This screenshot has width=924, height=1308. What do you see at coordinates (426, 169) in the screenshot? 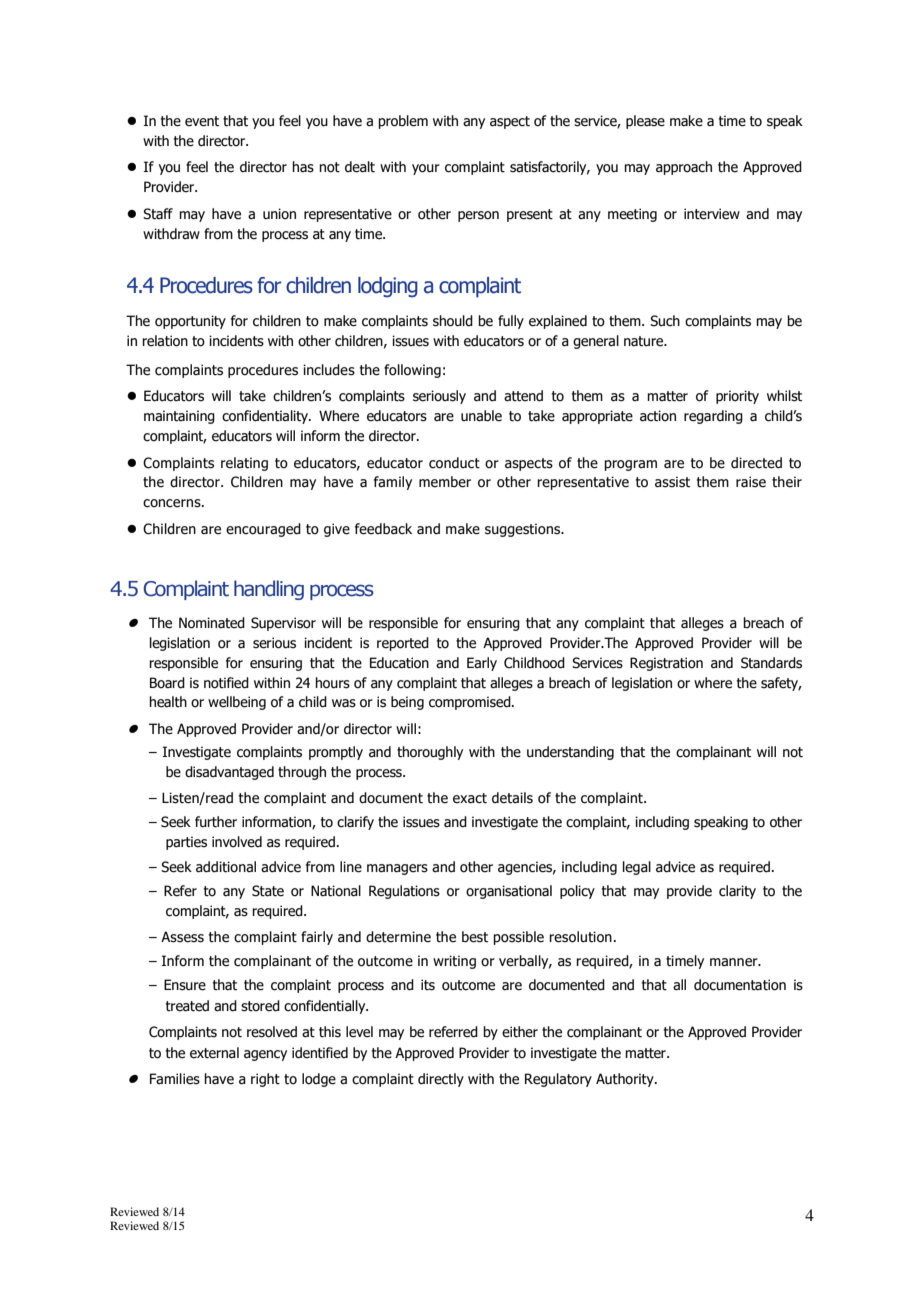
I see `your` at bounding box center [426, 169].
